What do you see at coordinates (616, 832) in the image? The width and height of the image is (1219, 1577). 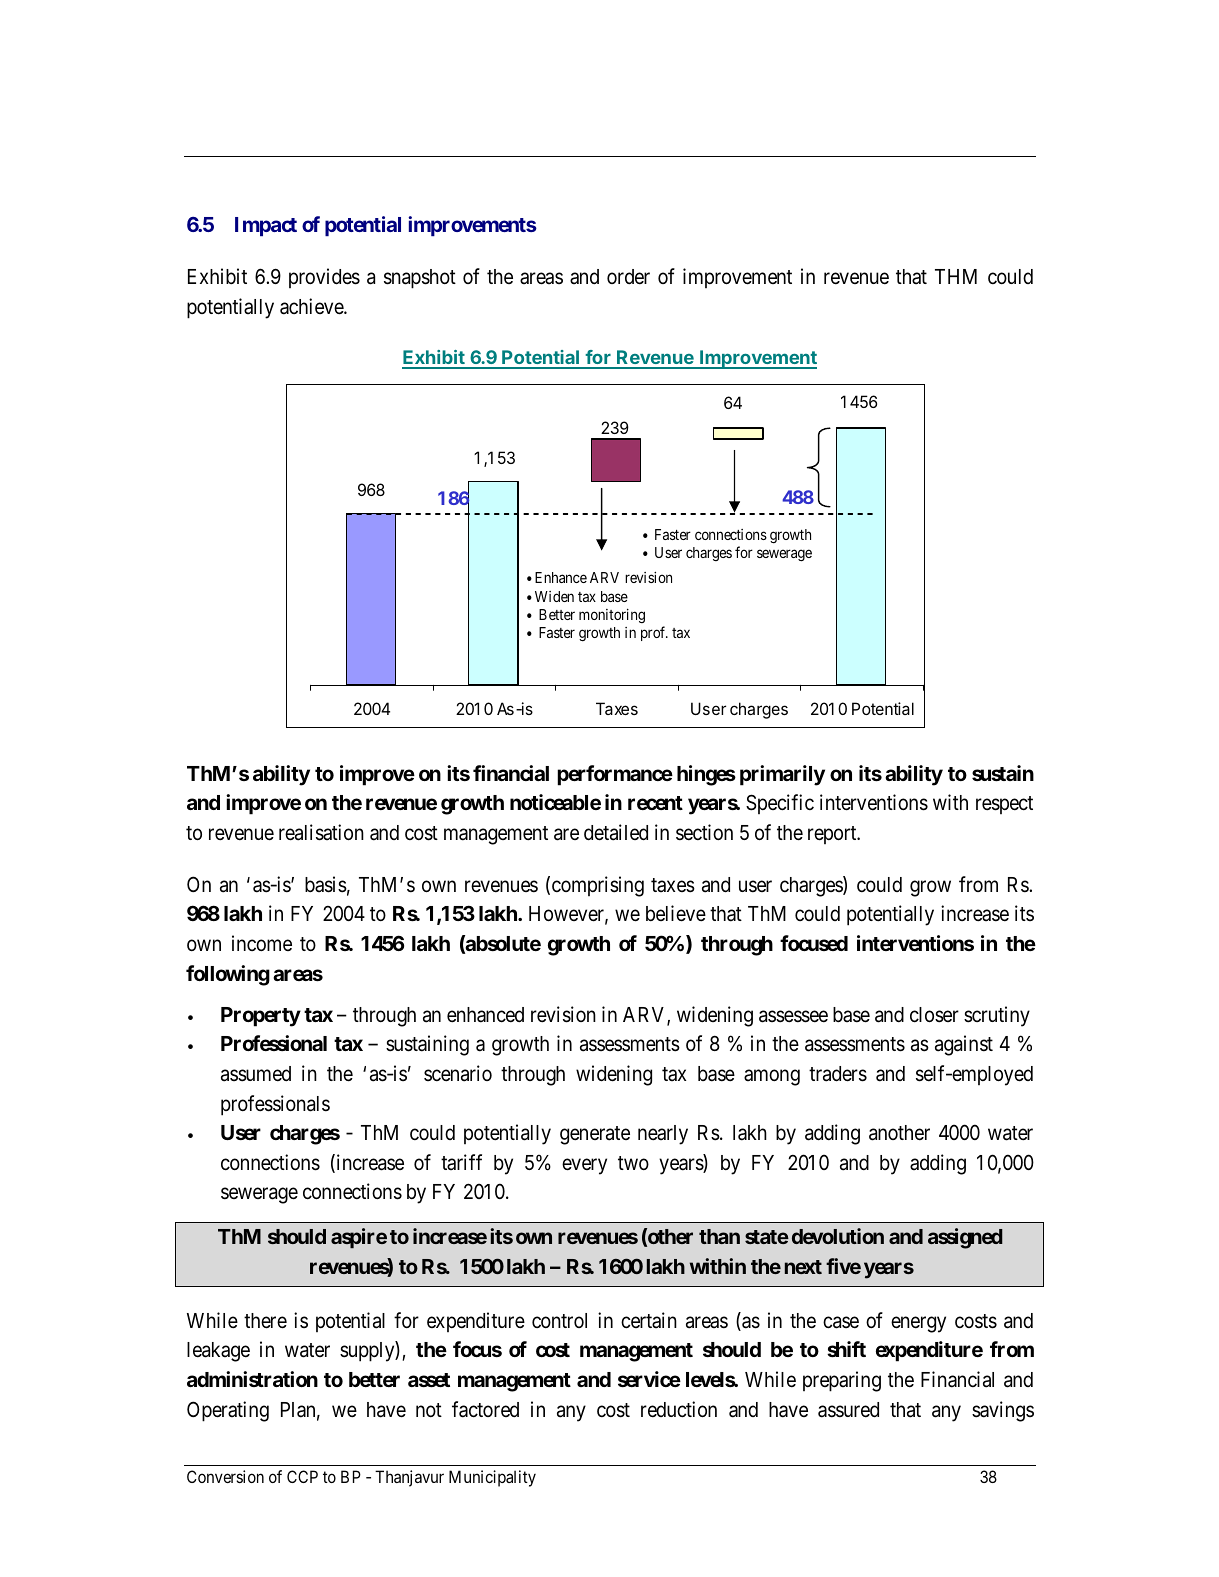 I see `detailed` at bounding box center [616, 832].
